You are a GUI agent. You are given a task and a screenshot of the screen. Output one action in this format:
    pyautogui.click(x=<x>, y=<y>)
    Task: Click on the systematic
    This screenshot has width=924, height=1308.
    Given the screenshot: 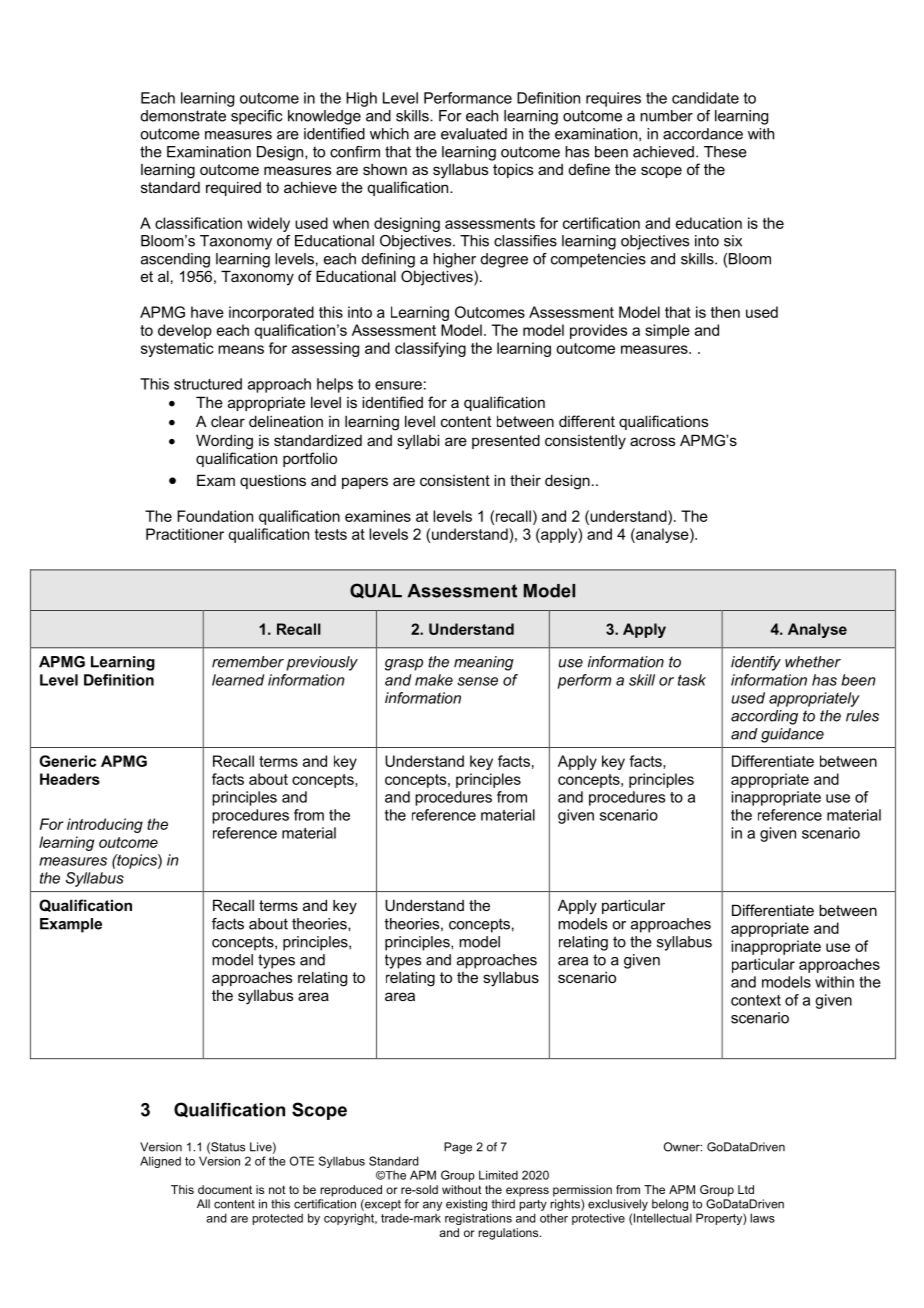 What is the action you would take?
    pyautogui.click(x=177, y=349)
